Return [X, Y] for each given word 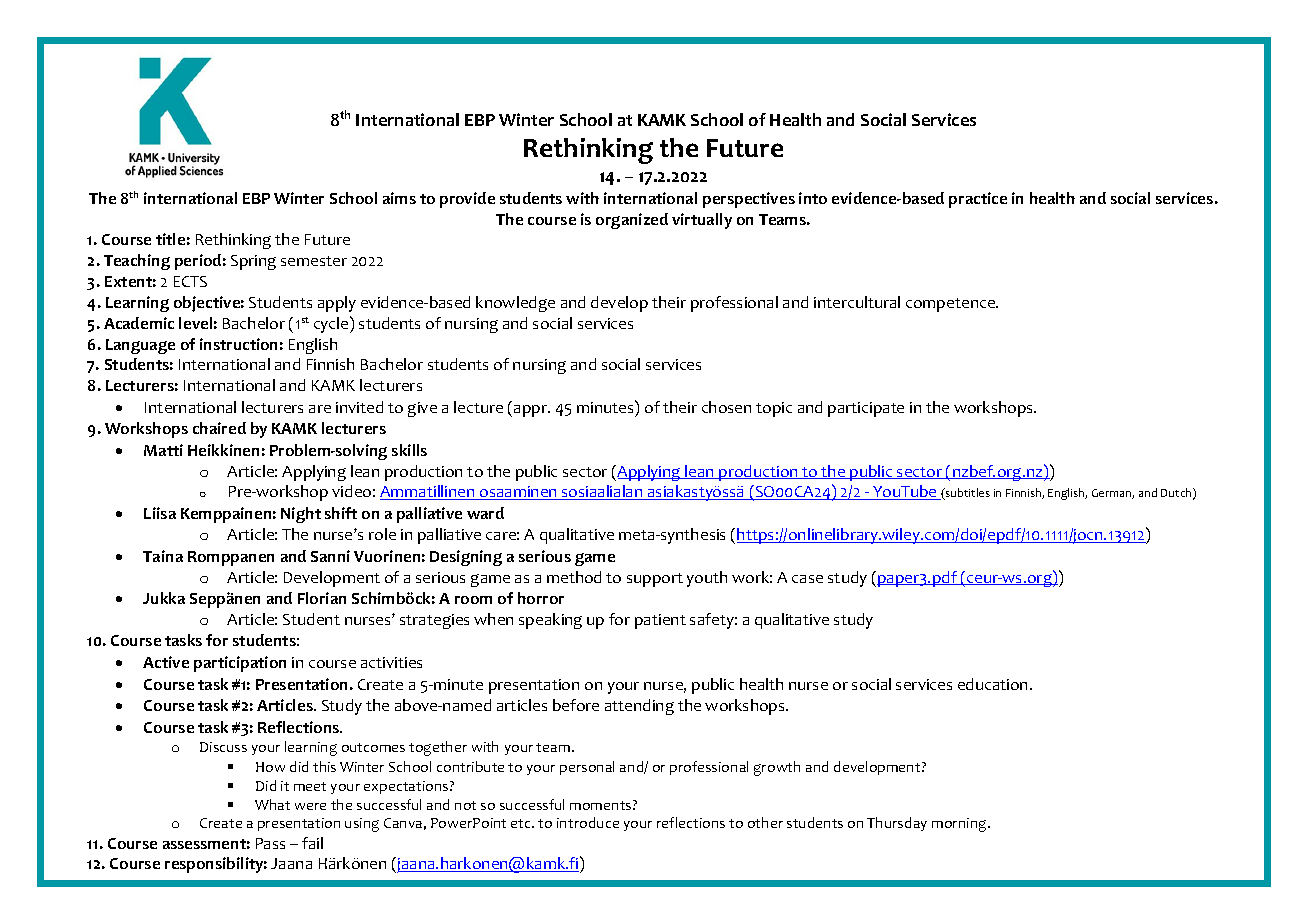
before [576, 705]
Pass [270, 843]
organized [632, 221]
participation [240, 664]
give [422, 409]
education [994, 684]
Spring [253, 262]
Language [140, 346]
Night [301, 515]
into [813, 198]
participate [866, 409]
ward [485, 513]
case [807, 579]
